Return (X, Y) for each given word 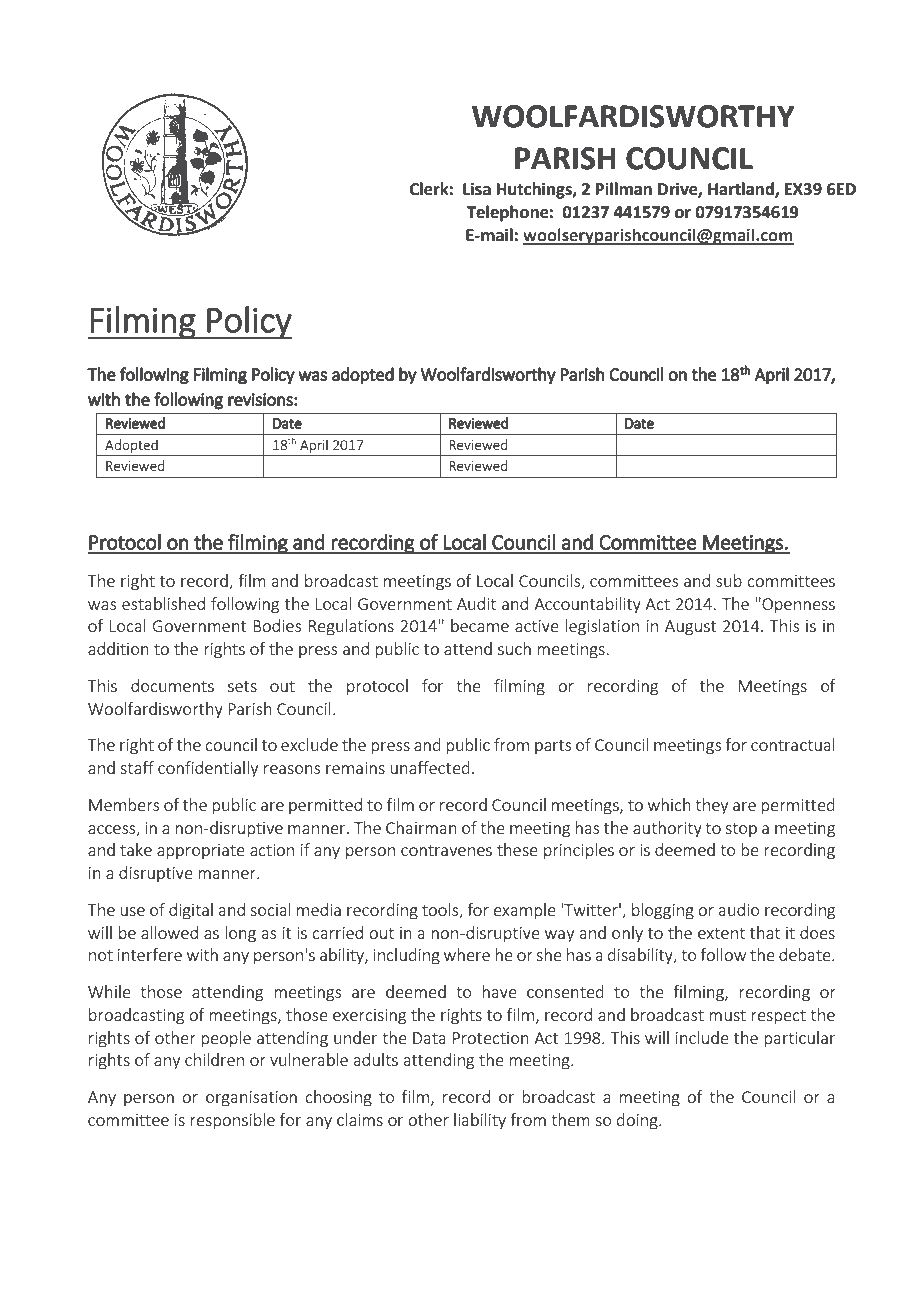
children (214, 1059)
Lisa (477, 189)
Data (429, 1038)
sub (729, 580)
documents (172, 685)
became (480, 625)
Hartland (742, 190)
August (690, 628)
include (702, 1037)
